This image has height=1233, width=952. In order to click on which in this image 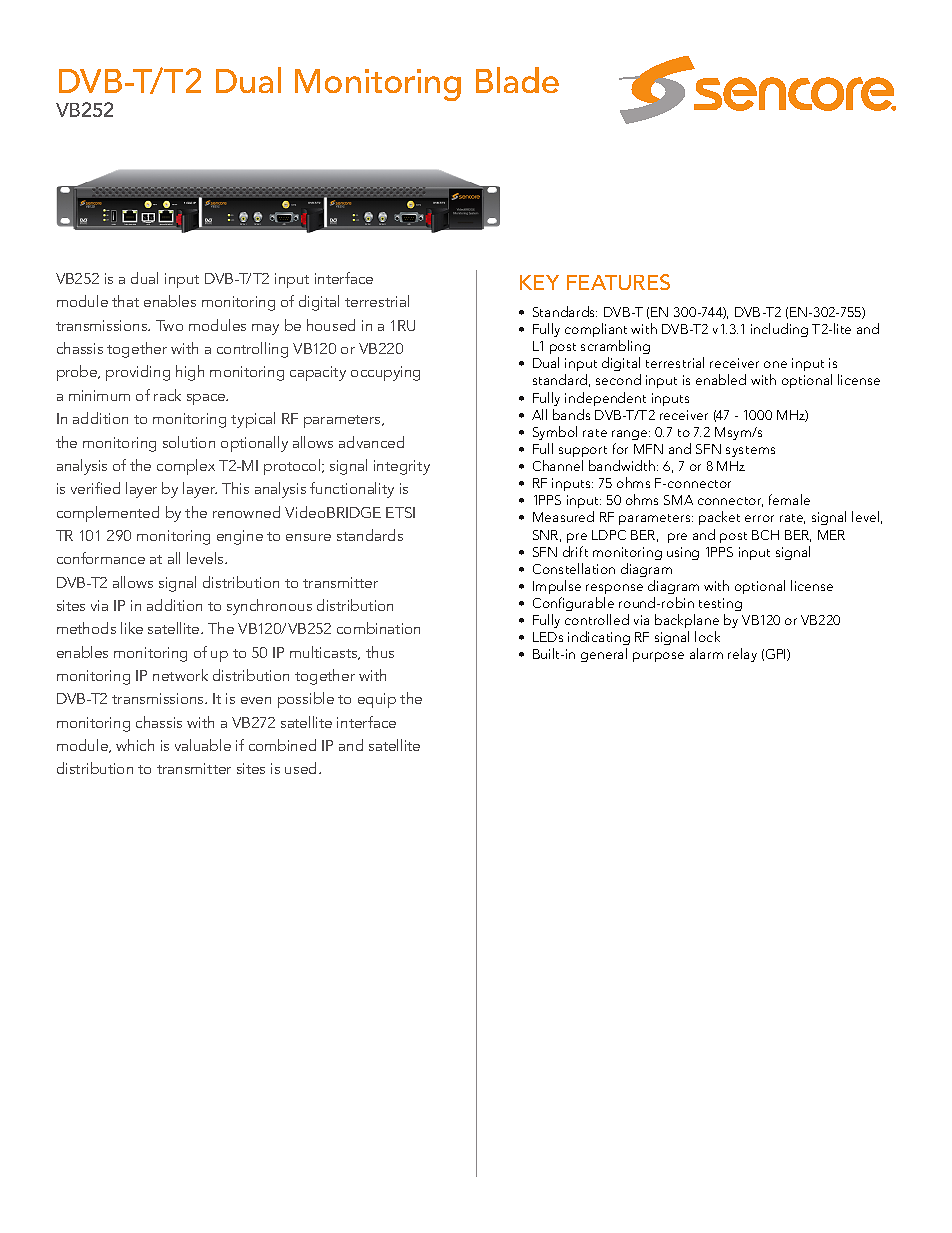, I will do `click(135, 745)`.
